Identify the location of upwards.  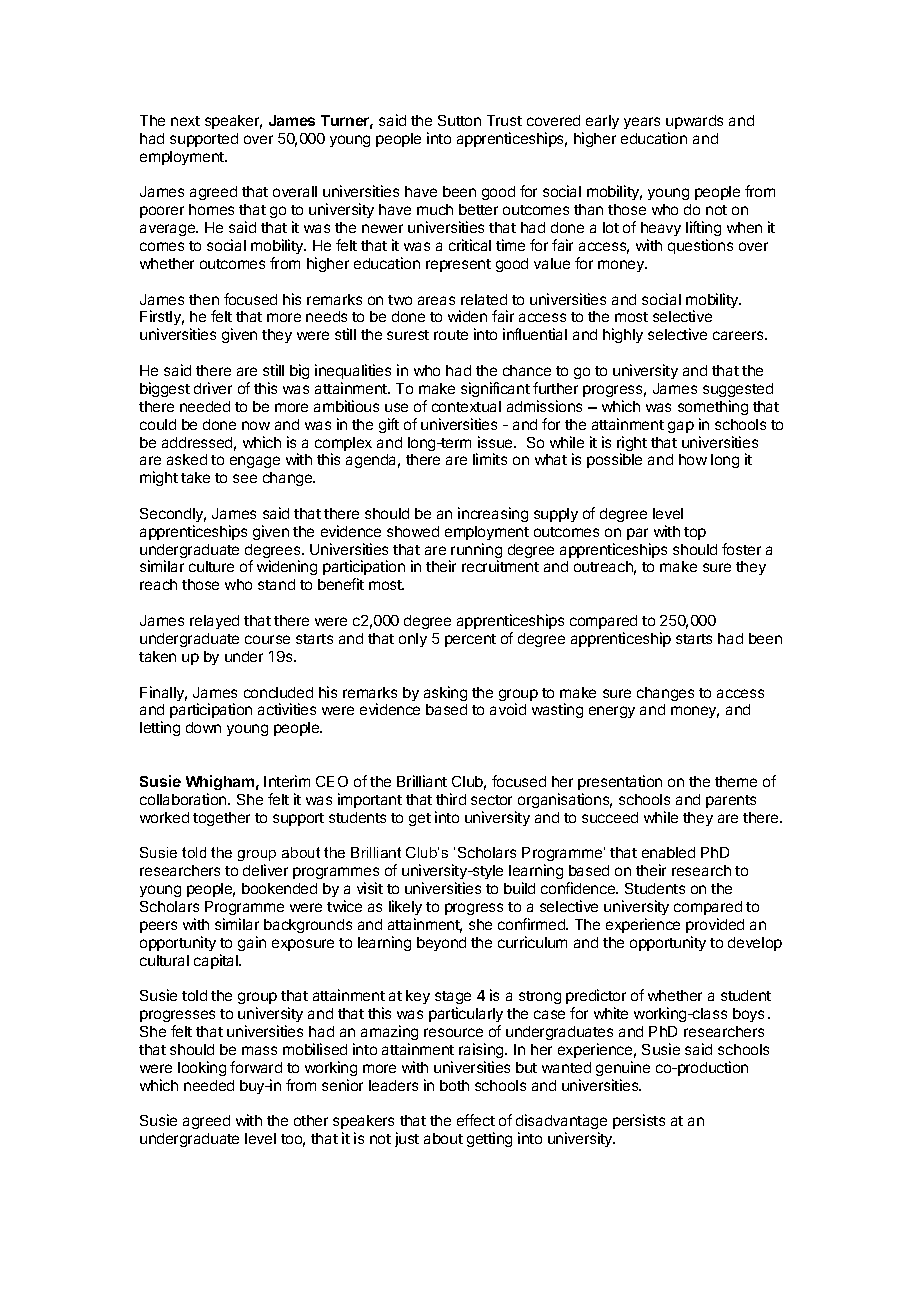
(694, 122).
